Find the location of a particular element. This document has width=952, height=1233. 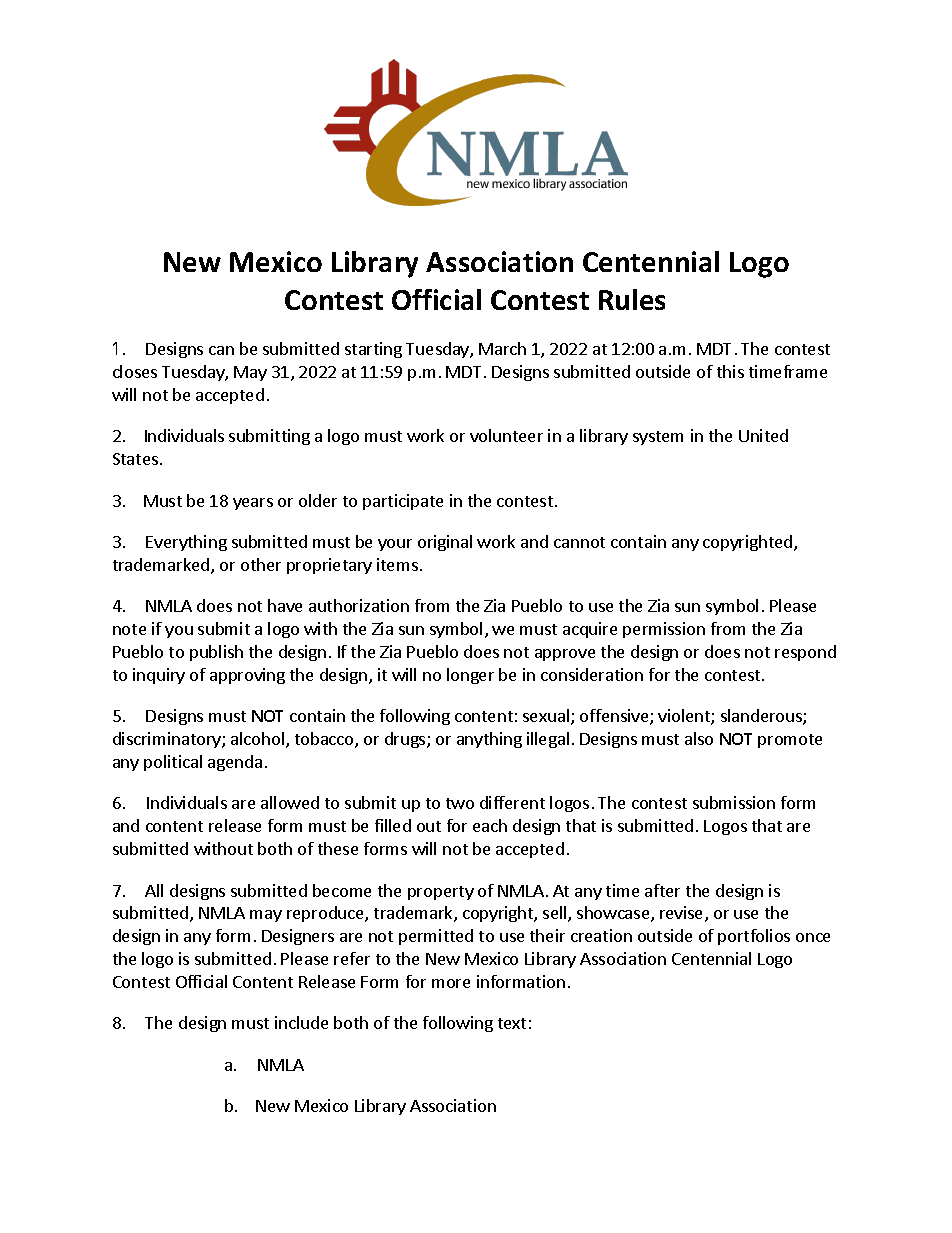

this is located at coordinates (730, 371).
